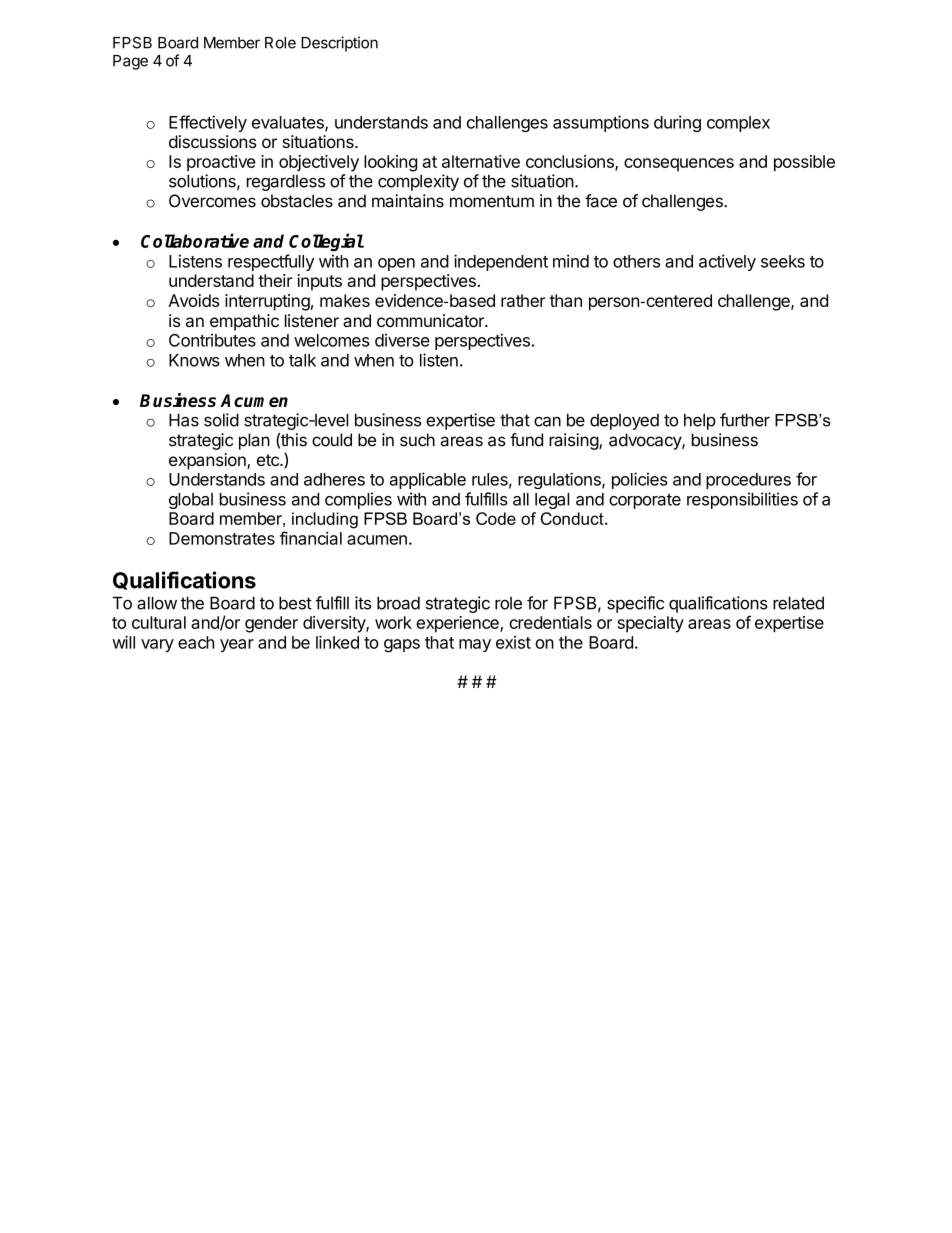 This image has width=952, height=1233. I want to click on Collaborative, so click(195, 240).
